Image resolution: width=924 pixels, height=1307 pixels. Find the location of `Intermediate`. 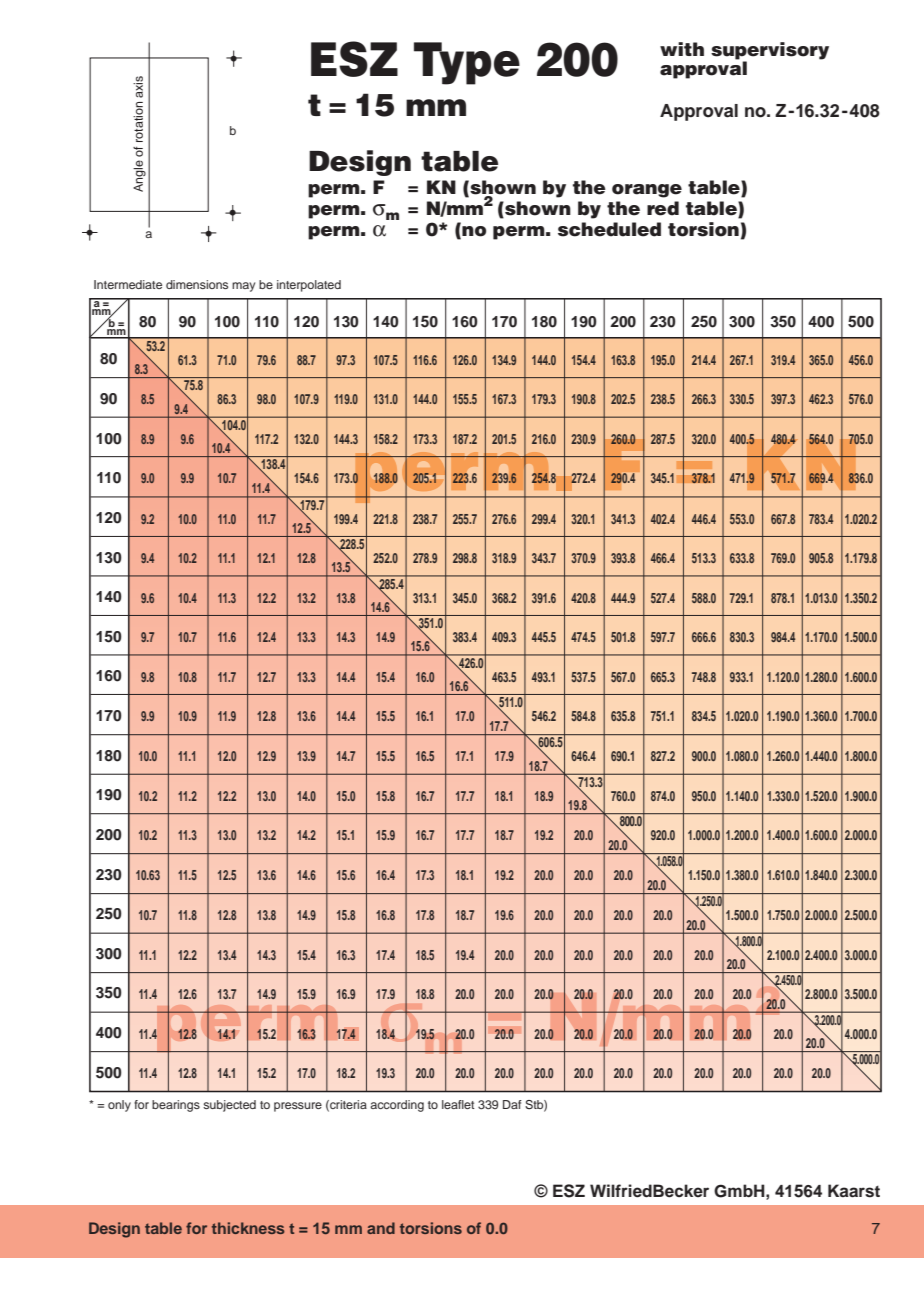

Intermediate is located at coordinates (128, 284).
